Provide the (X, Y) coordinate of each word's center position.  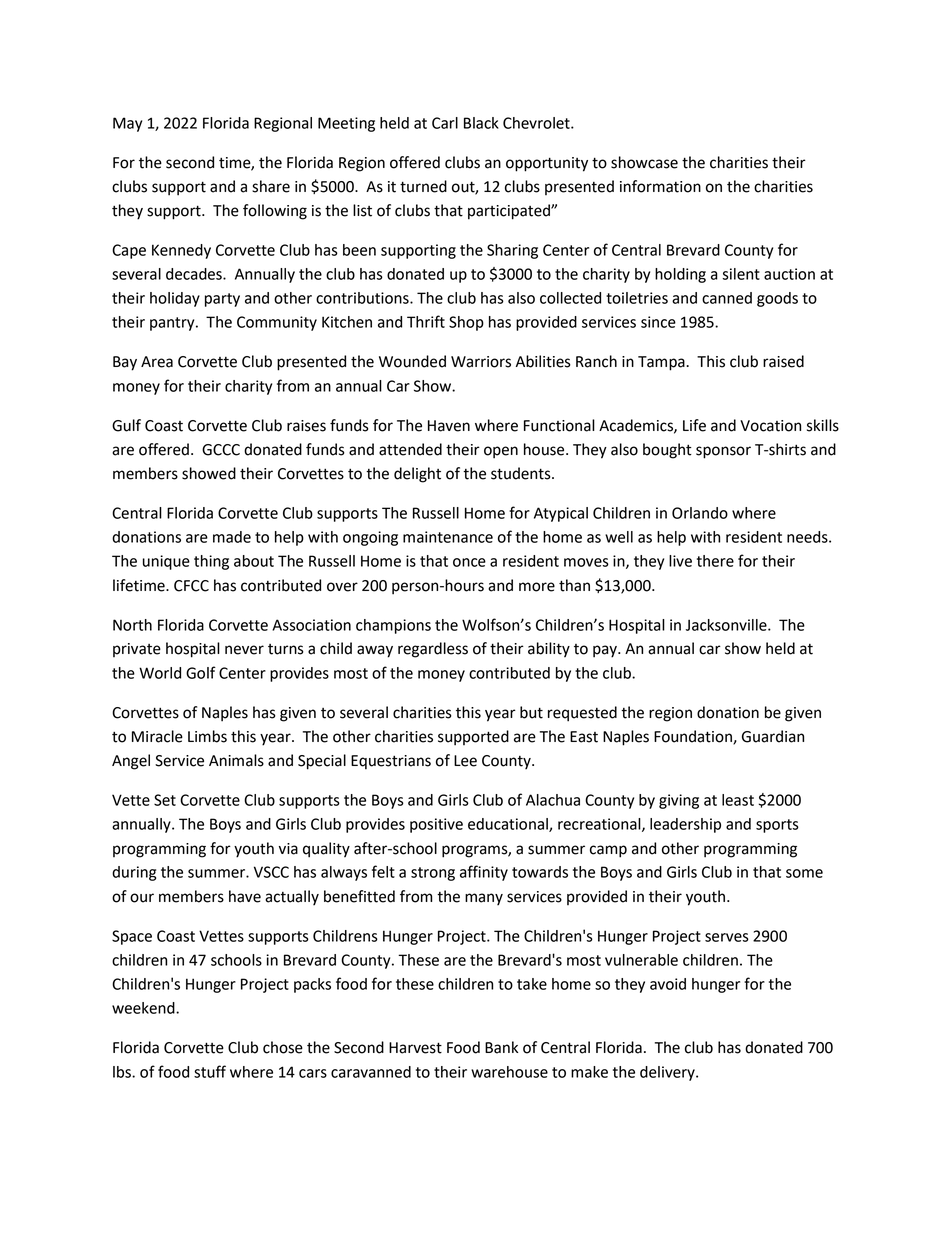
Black (481, 123)
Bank (501, 1047)
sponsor (723, 452)
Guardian (773, 736)
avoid (668, 984)
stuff (210, 1071)
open (501, 452)
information (660, 186)
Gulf (126, 425)
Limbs (207, 736)
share (271, 186)
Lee (465, 761)
